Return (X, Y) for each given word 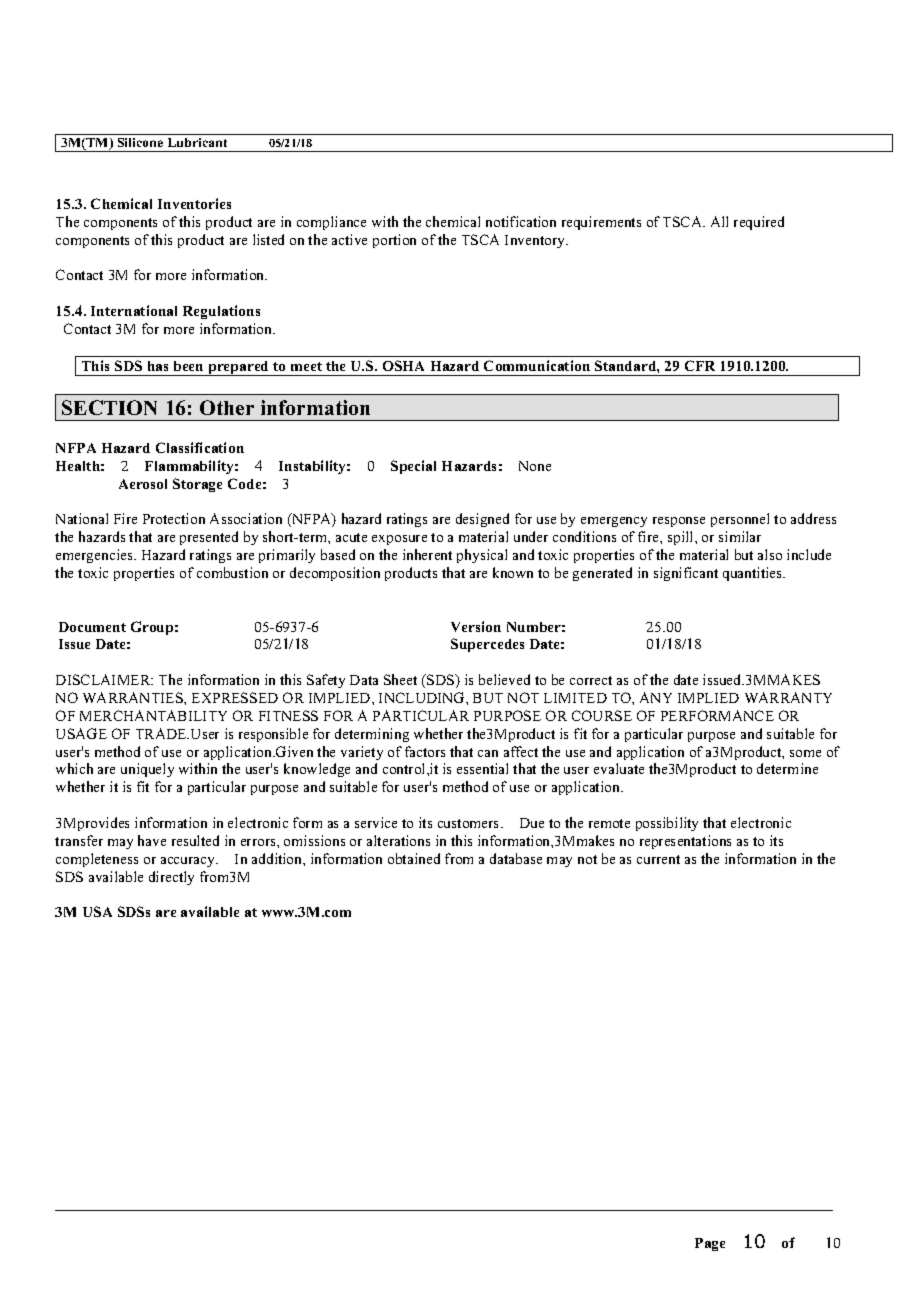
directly (171, 878)
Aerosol (143, 484)
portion (394, 241)
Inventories (194, 203)
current (658, 859)
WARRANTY (788, 697)
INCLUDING (423, 697)
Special (413, 467)
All (719, 221)
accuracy (189, 862)
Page (710, 1244)
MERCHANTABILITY (153, 715)
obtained (414, 858)
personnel (740, 520)
